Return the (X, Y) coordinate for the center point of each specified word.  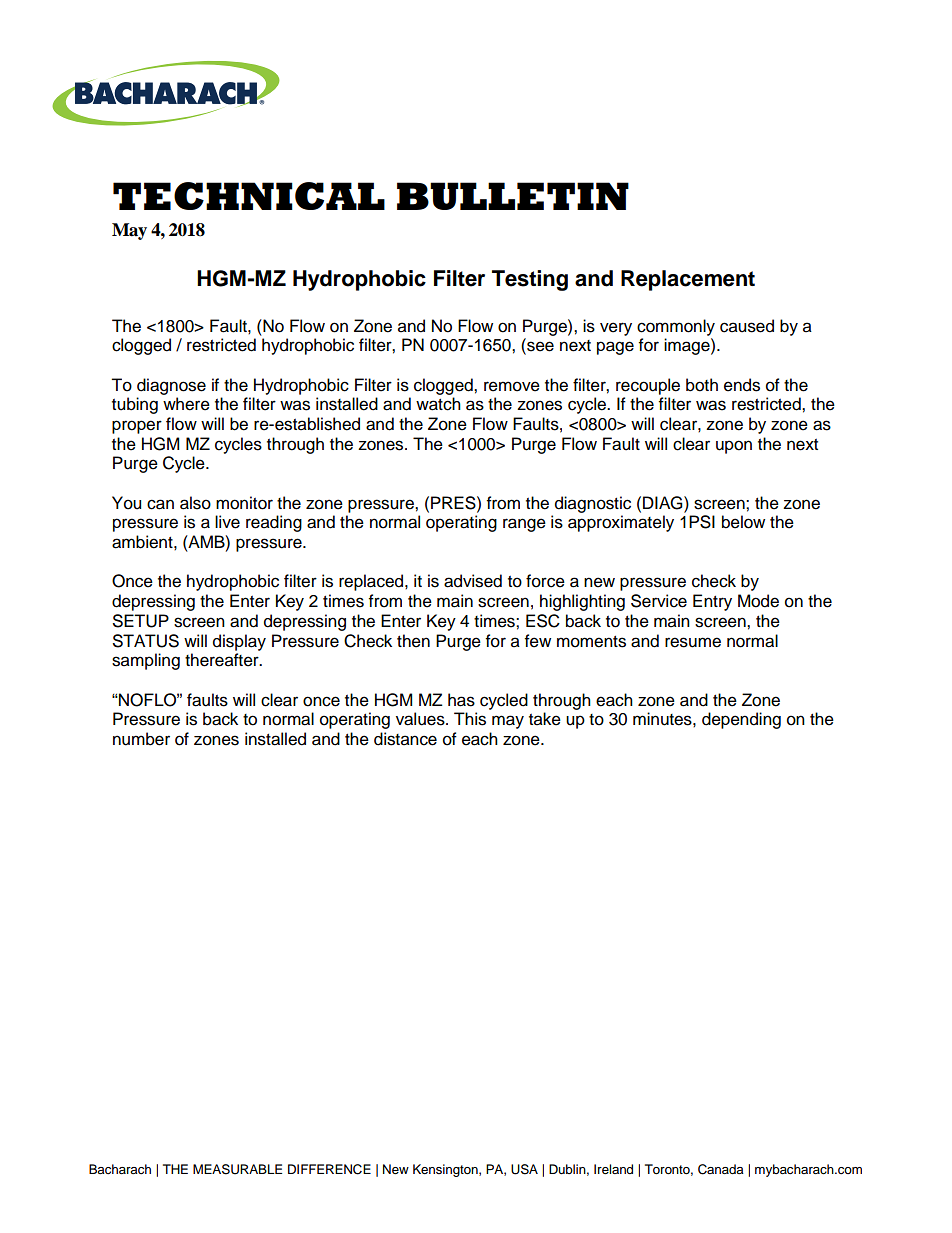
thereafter (223, 660)
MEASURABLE (237, 1169)
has (461, 700)
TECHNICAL (249, 196)
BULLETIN (513, 196)
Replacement (688, 280)
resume (693, 642)
